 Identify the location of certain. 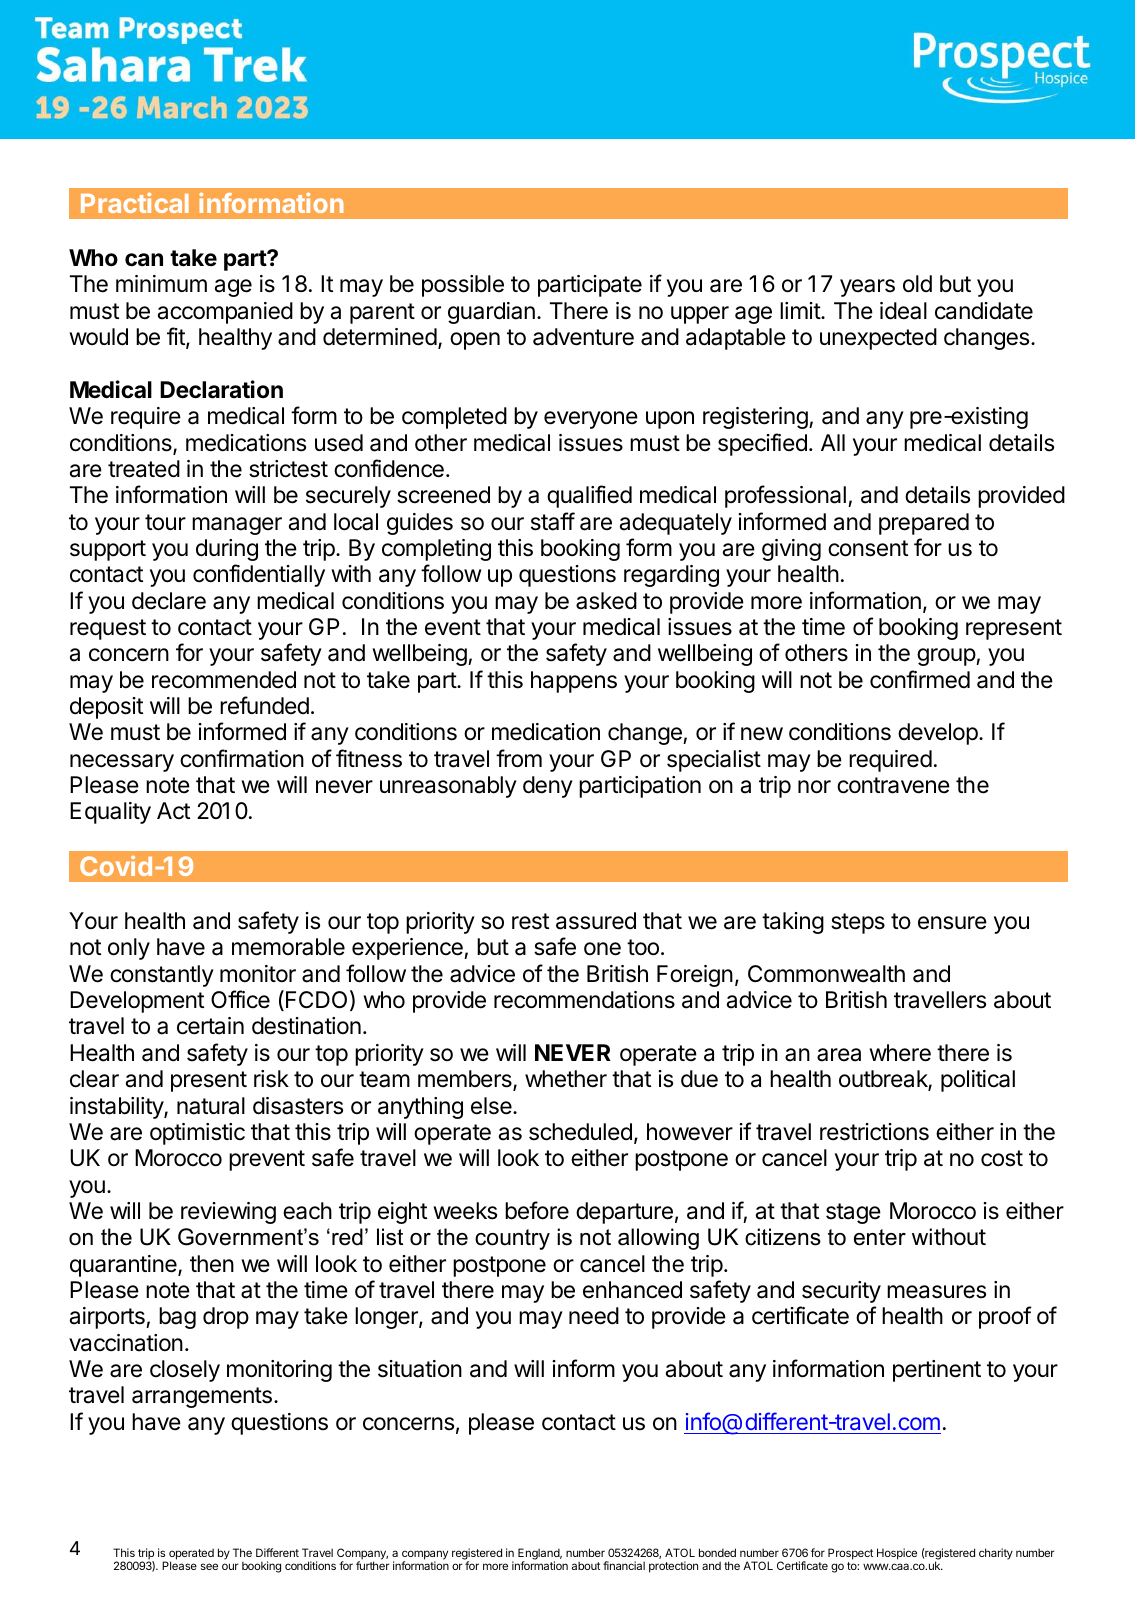
(210, 1026).
